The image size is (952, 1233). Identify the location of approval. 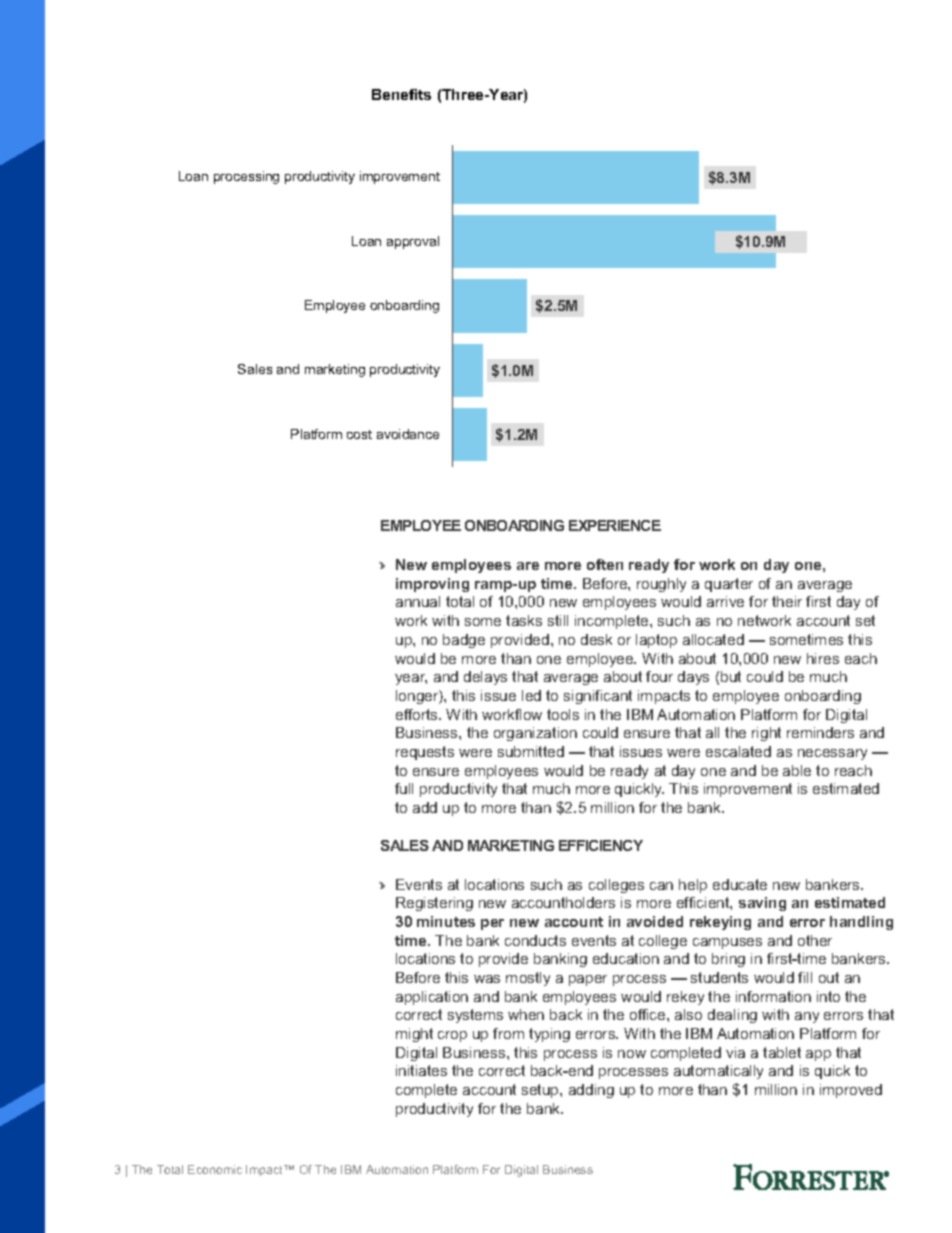
(413, 242).
